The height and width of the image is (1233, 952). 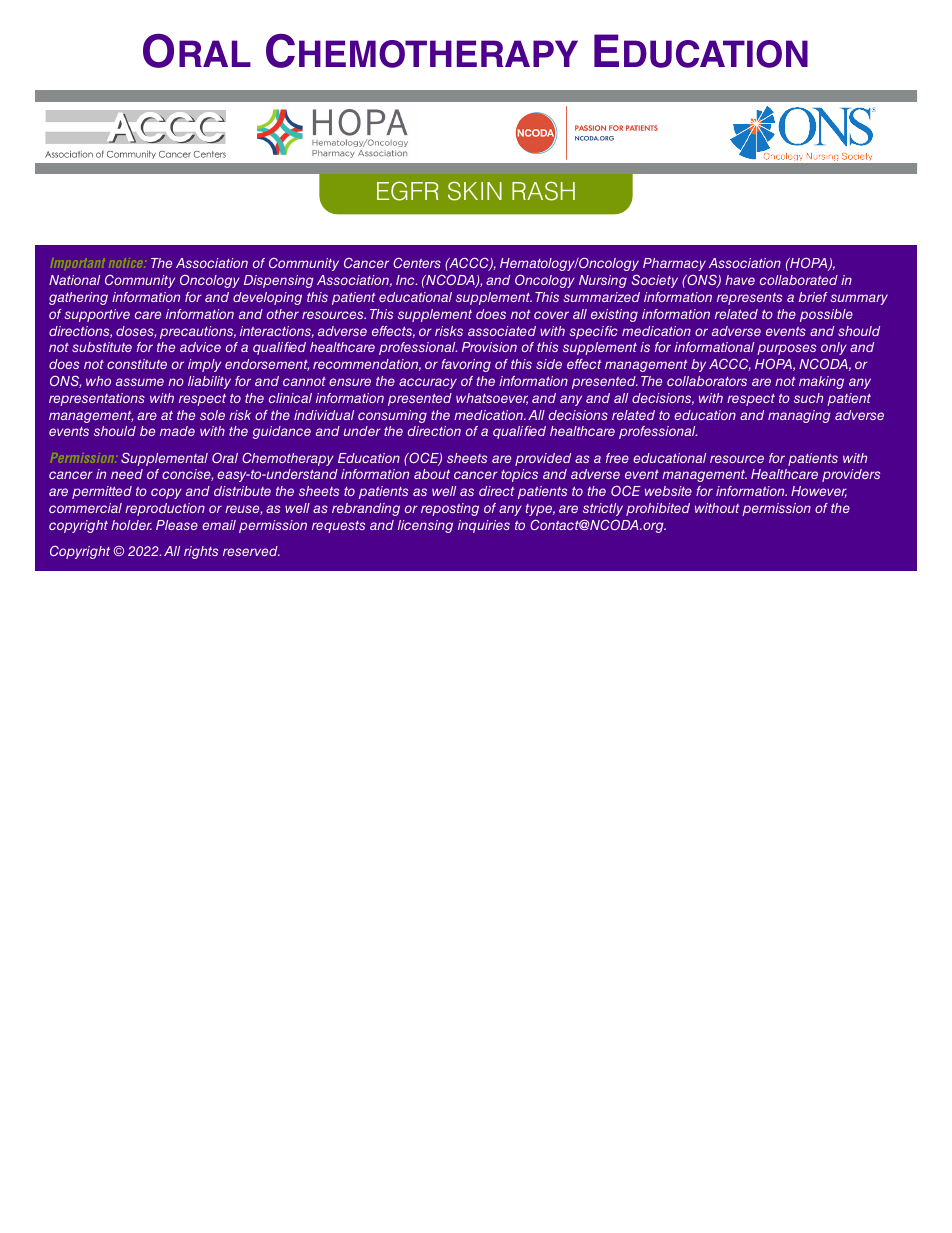 I want to click on EGFR, so click(x=407, y=191).
